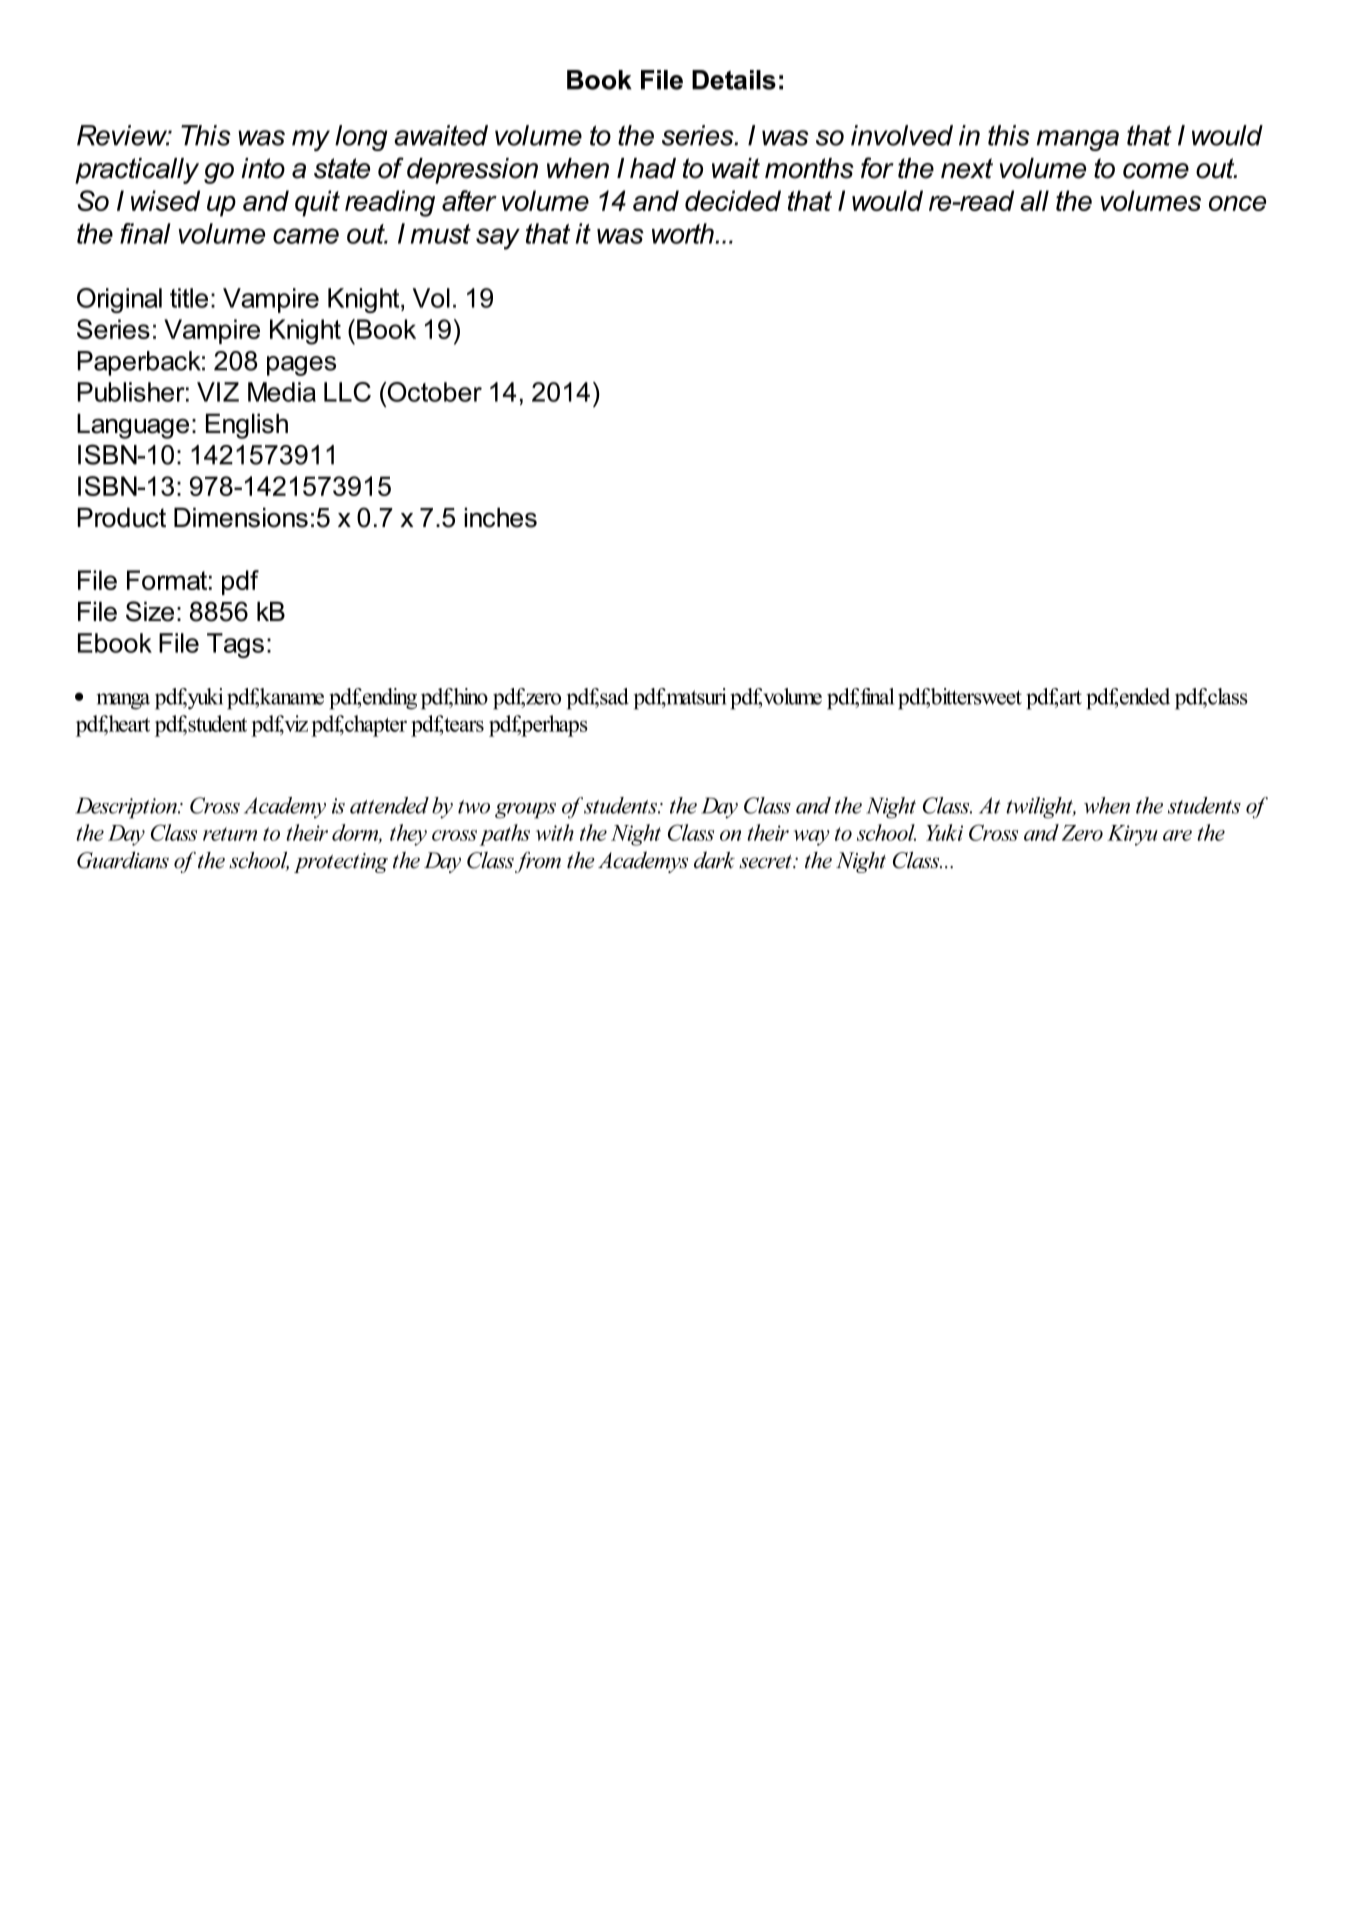 This image has width=1352, height=1913. Describe the element at coordinates (361, 138) in the image. I see `long` at that location.
